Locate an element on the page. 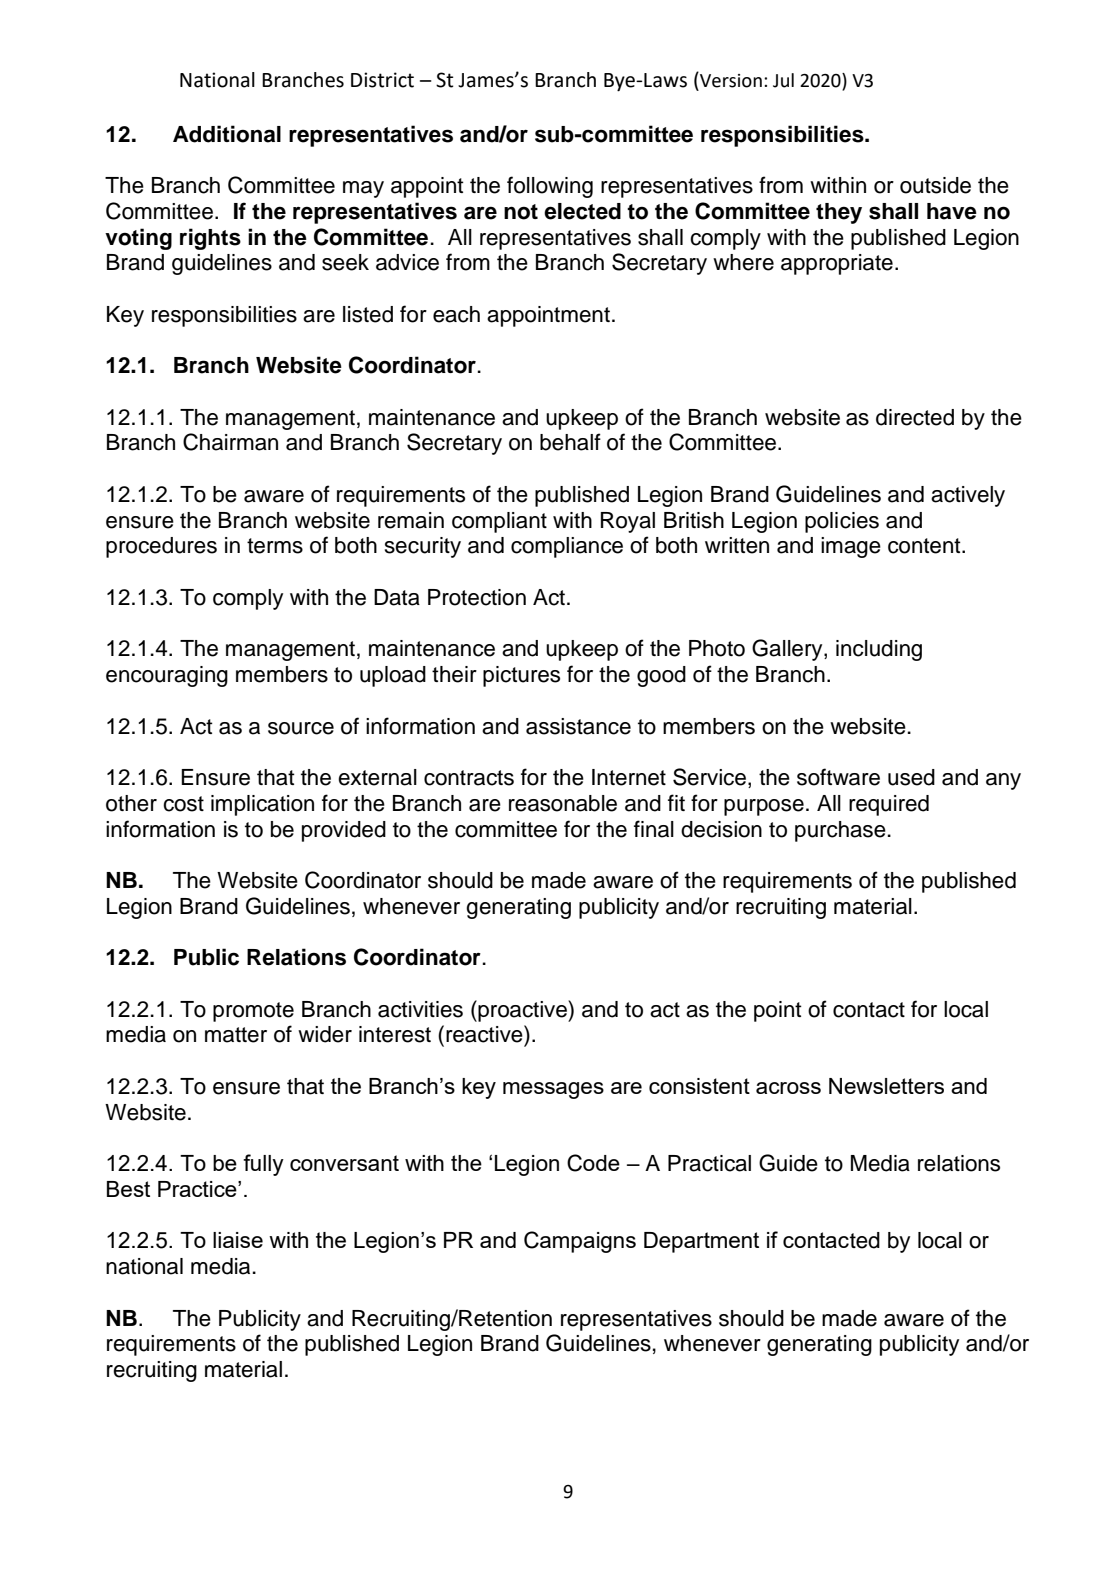 This image has width=1110, height=1570. Chairman is located at coordinates (230, 442).
